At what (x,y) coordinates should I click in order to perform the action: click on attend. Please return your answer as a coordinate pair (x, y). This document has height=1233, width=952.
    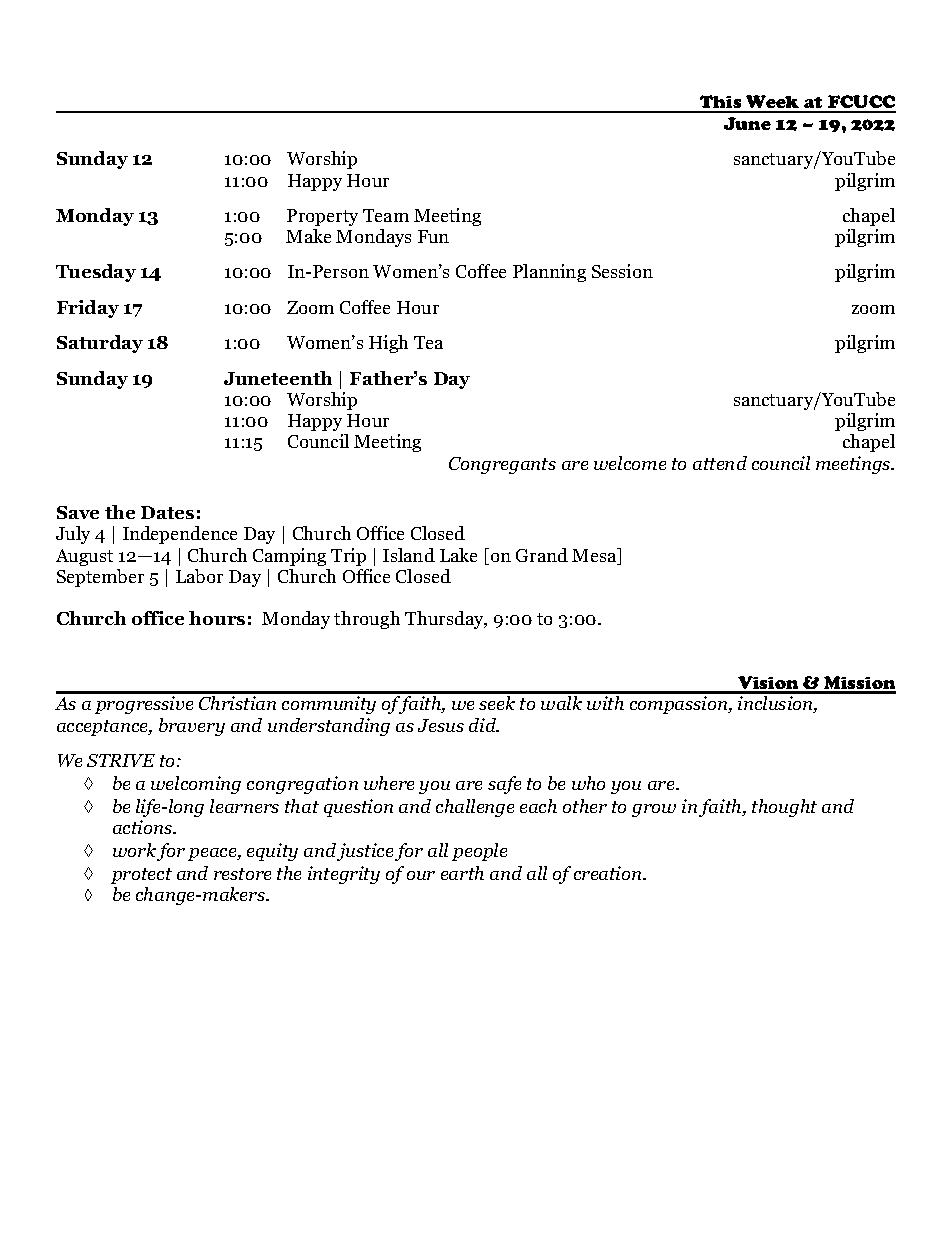
    Looking at the image, I should click on (720, 463).
